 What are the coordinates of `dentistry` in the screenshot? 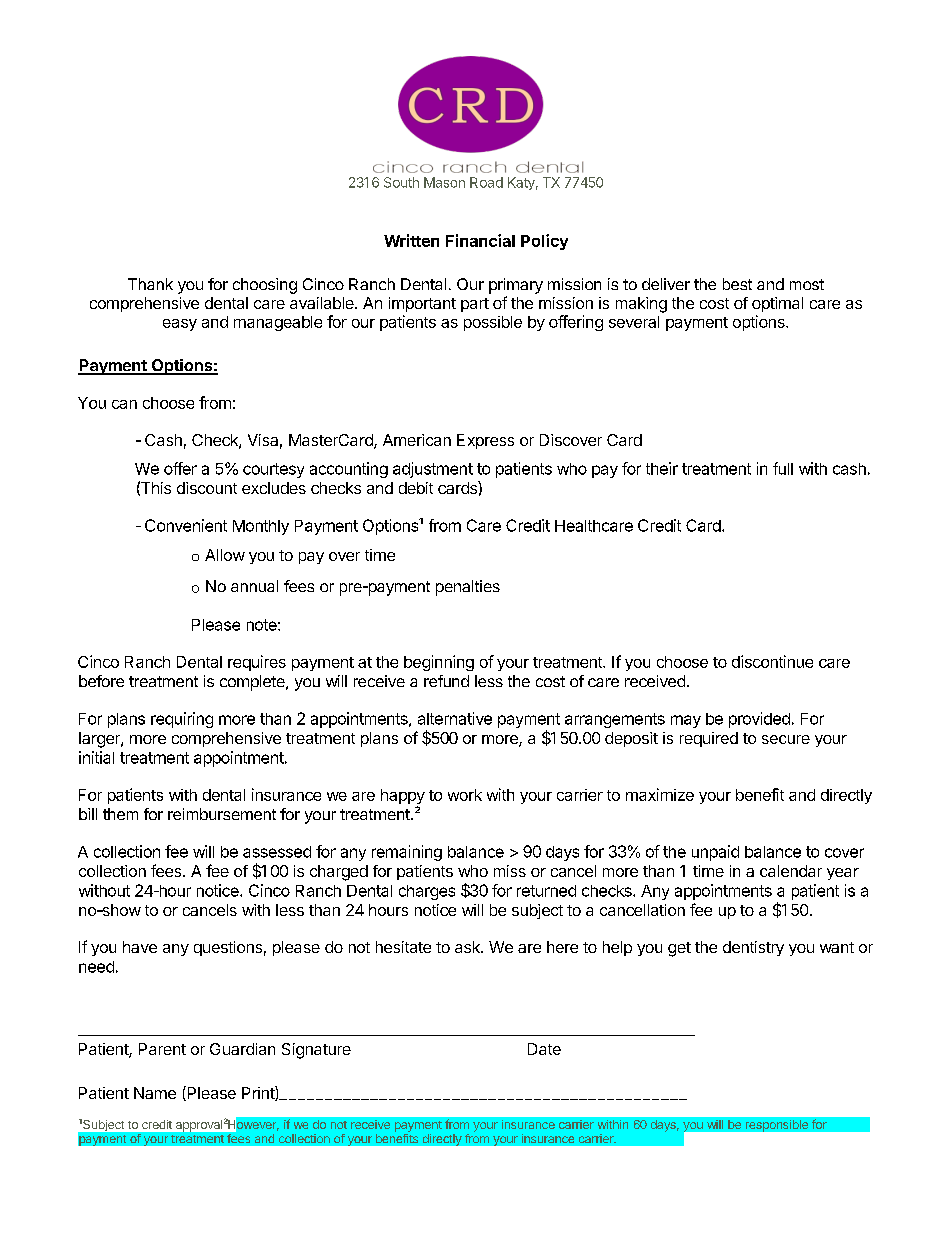 It's located at (753, 948).
